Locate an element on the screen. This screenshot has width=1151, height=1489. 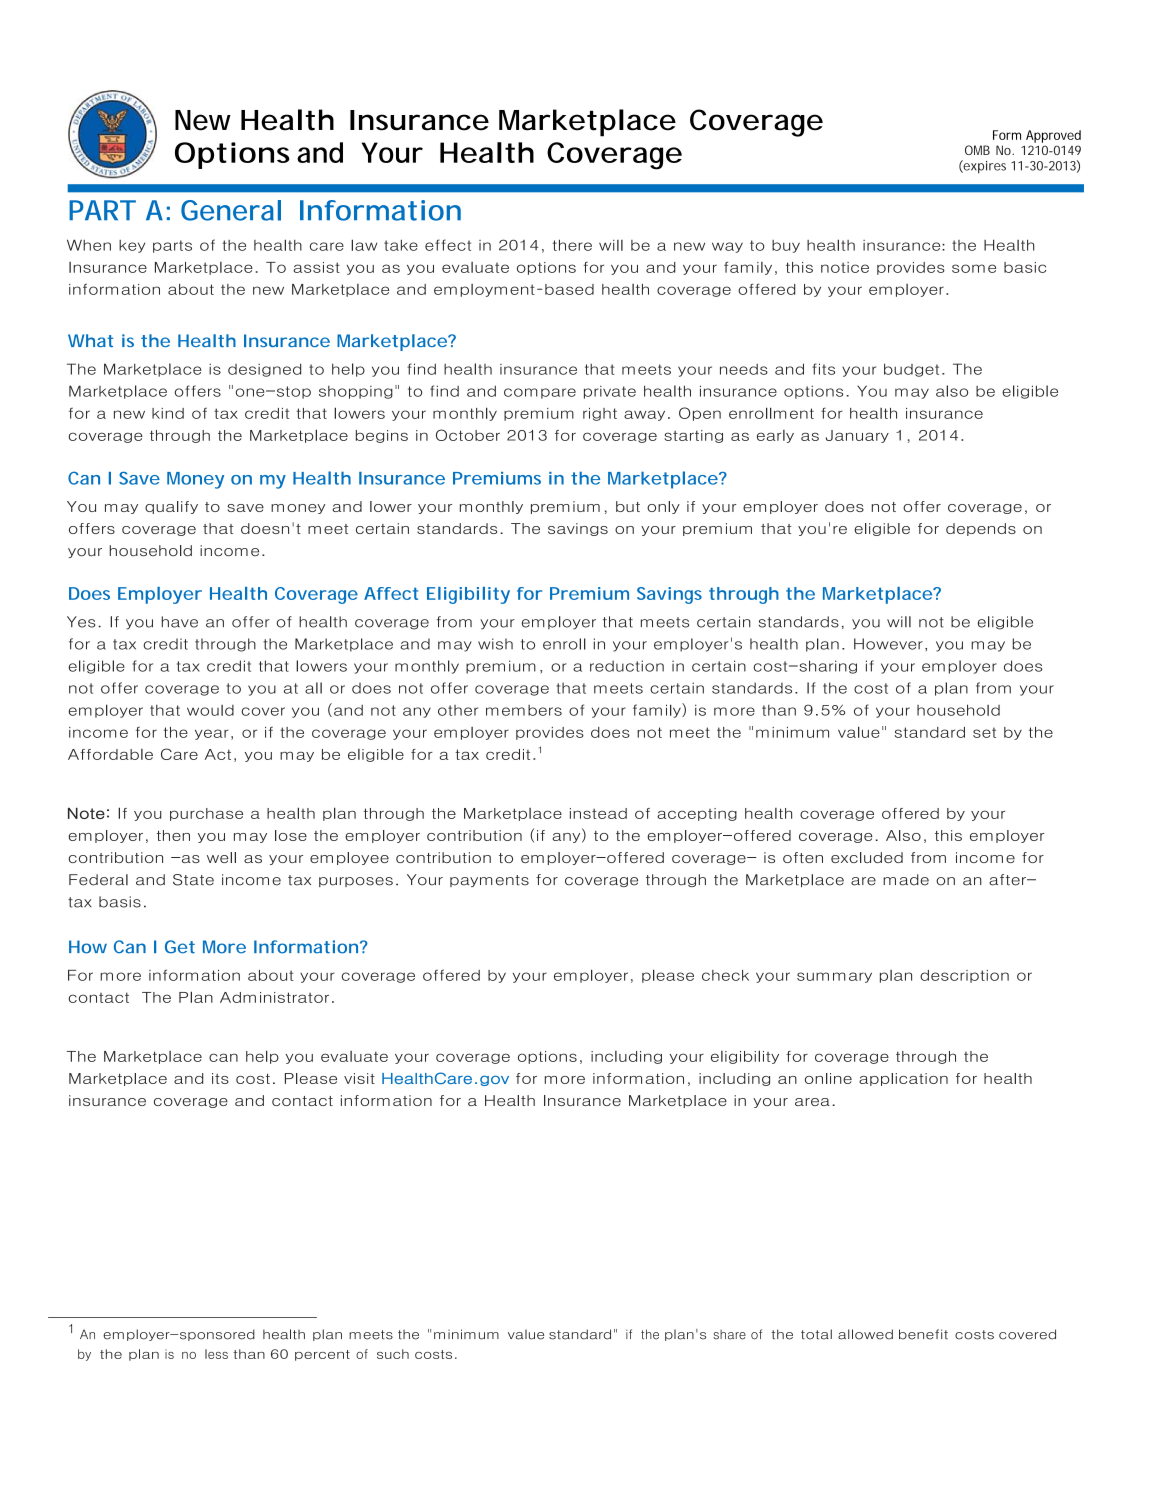
General is located at coordinates (231, 210).
